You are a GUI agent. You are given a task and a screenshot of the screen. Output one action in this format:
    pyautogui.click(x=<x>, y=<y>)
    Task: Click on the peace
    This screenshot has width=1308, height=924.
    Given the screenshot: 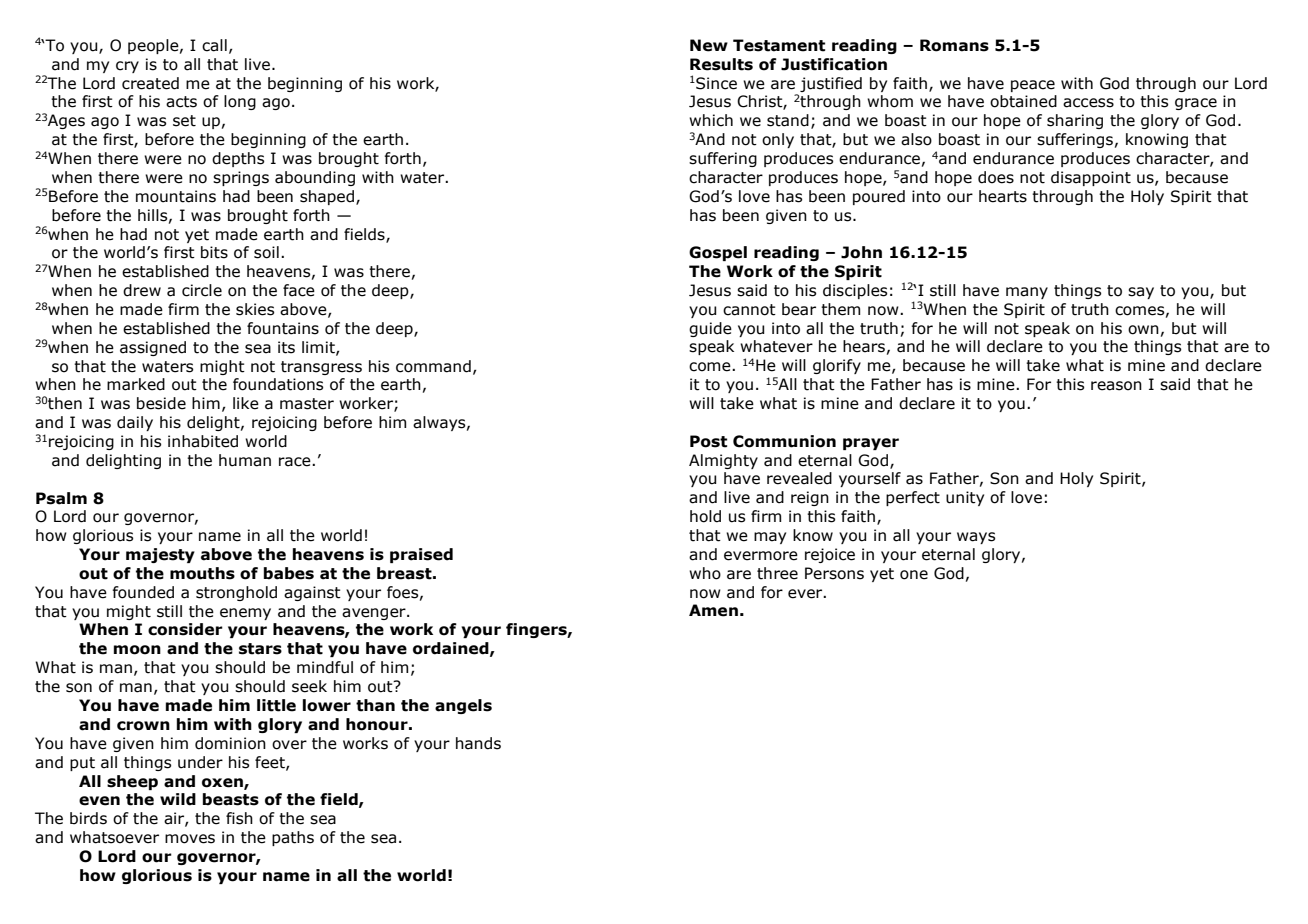 What is the action you would take?
    pyautogui.click(x=1033, y=86)
